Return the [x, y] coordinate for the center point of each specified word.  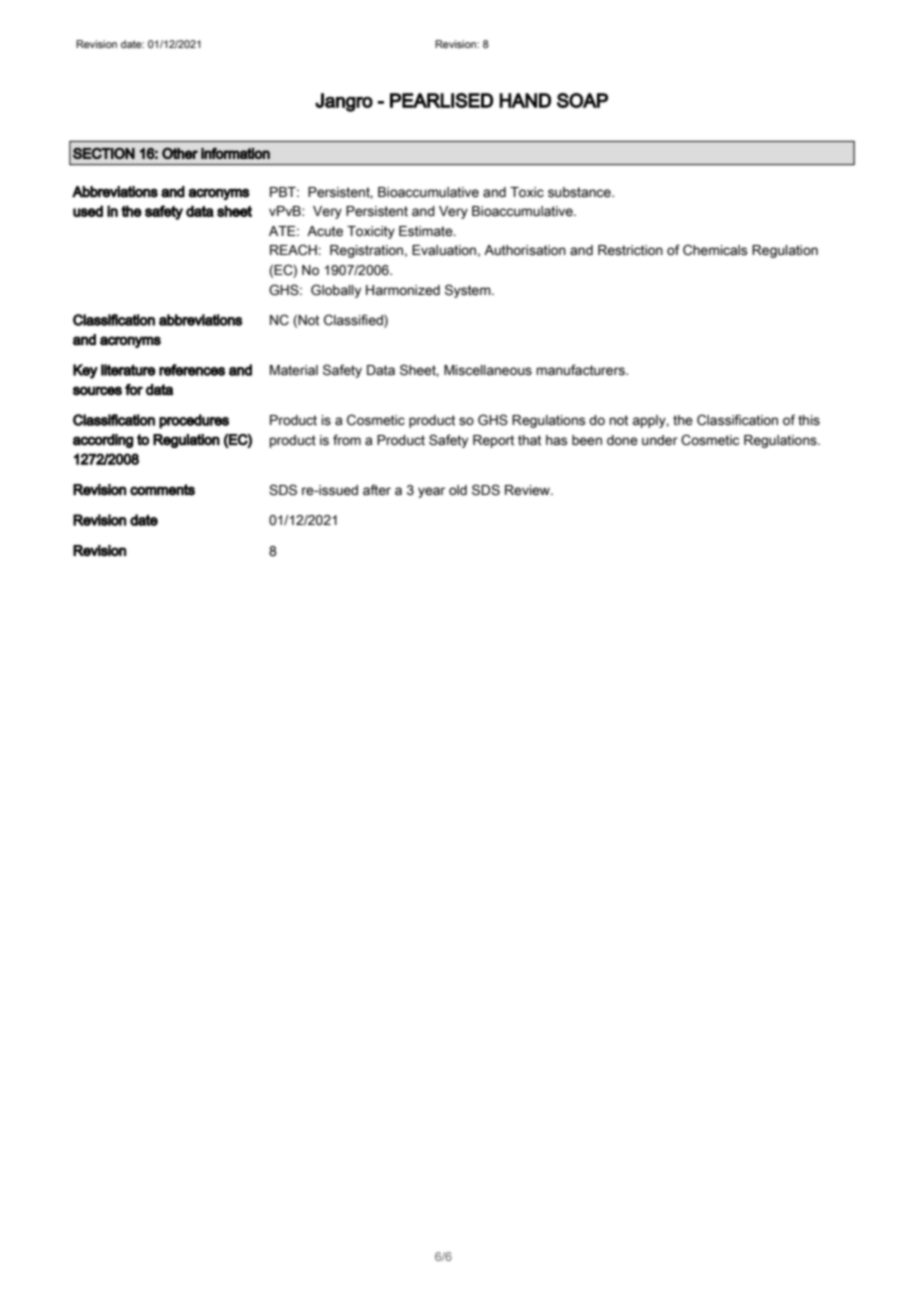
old [458, 490]
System [469, 291]
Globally [336, 291]
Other [180, 153]
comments [162, 490]
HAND [525, 100]
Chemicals [715, 250]
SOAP [582, 100]
